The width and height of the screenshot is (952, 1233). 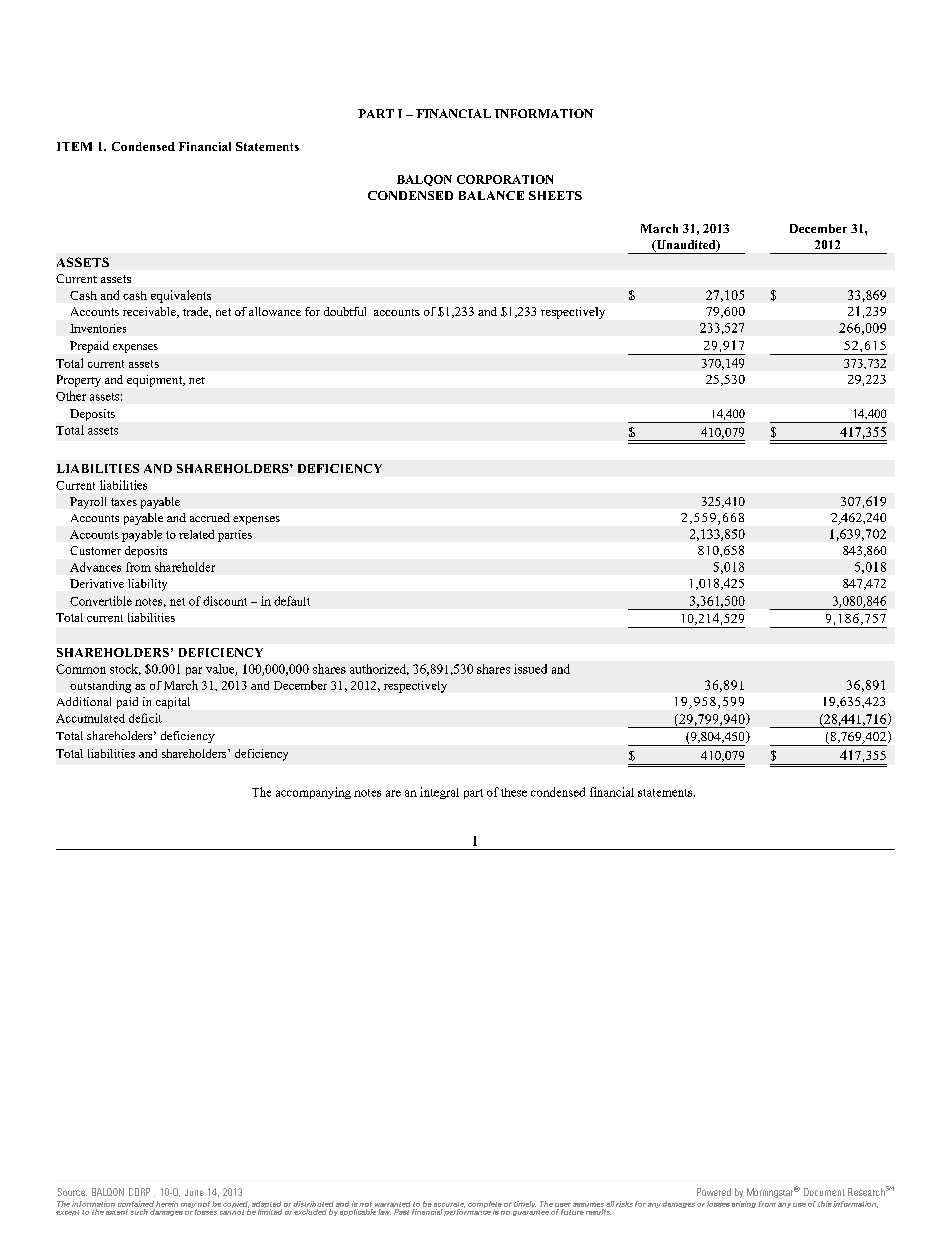 What do you see at coordinates (74, 146) in the screenshot?
I see `ITEM` at bounding box center [74, 146].
